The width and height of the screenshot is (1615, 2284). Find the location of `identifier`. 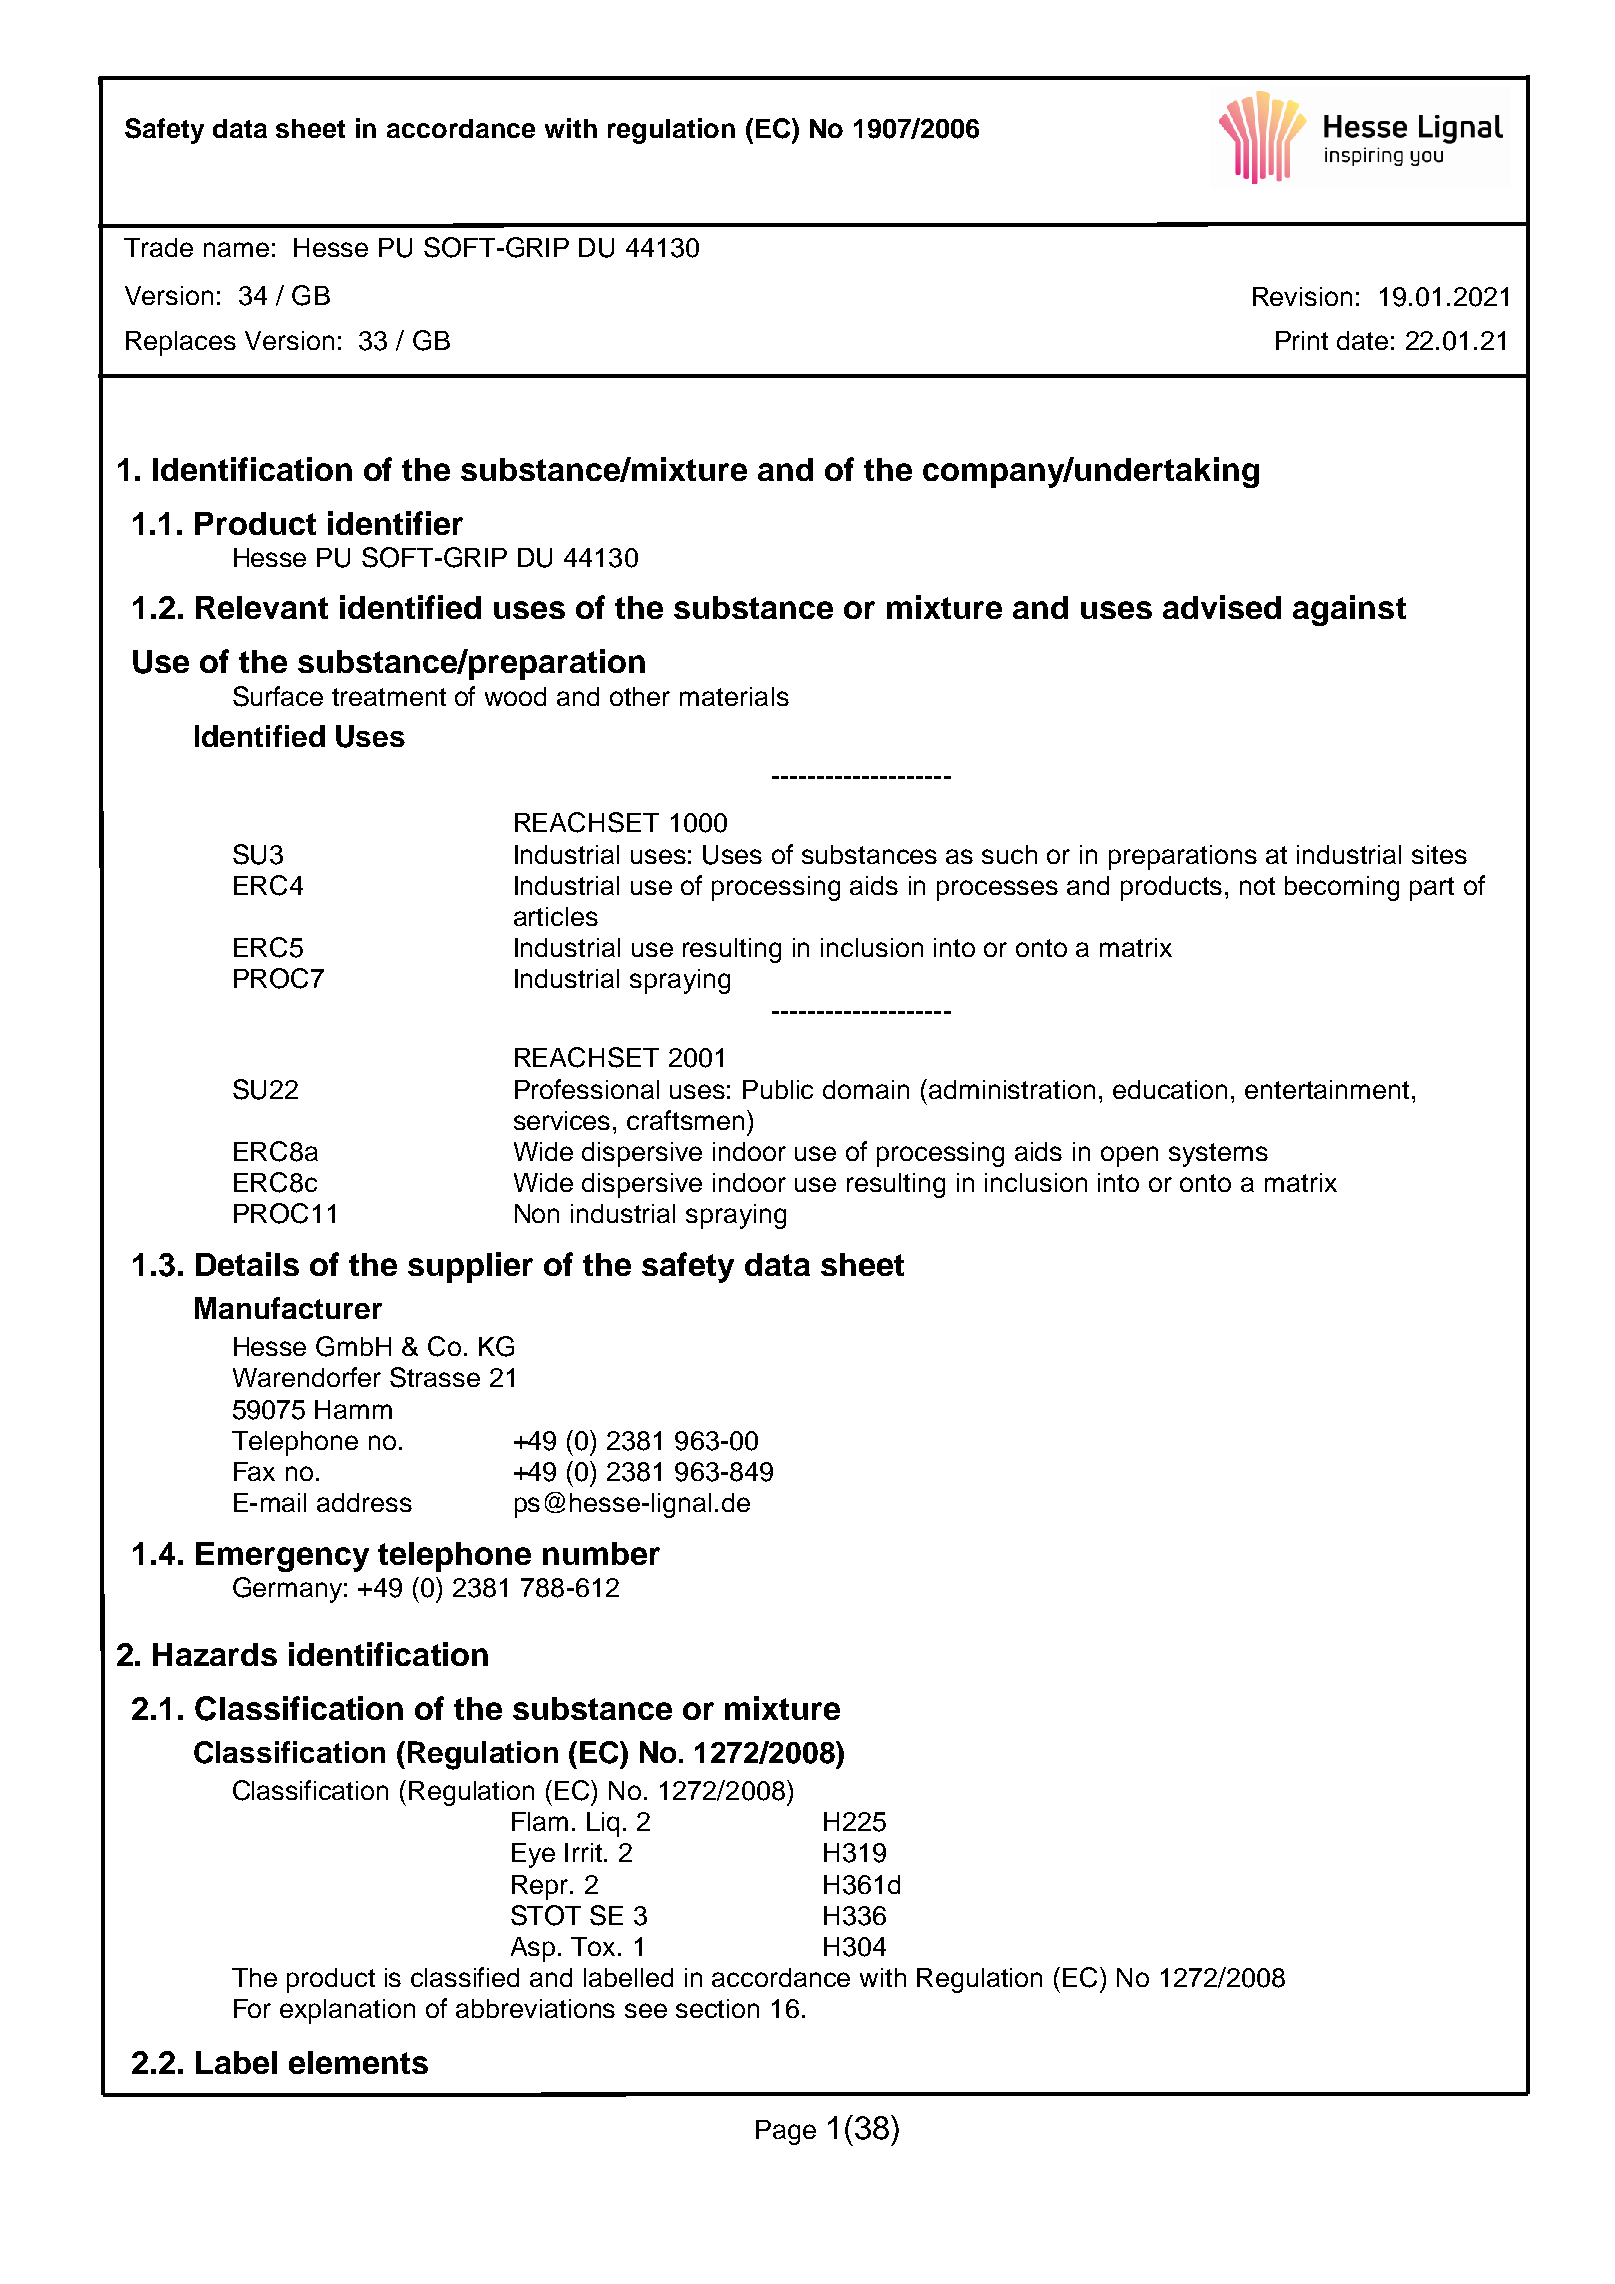

identifier is located at coordinates (395, 523).
